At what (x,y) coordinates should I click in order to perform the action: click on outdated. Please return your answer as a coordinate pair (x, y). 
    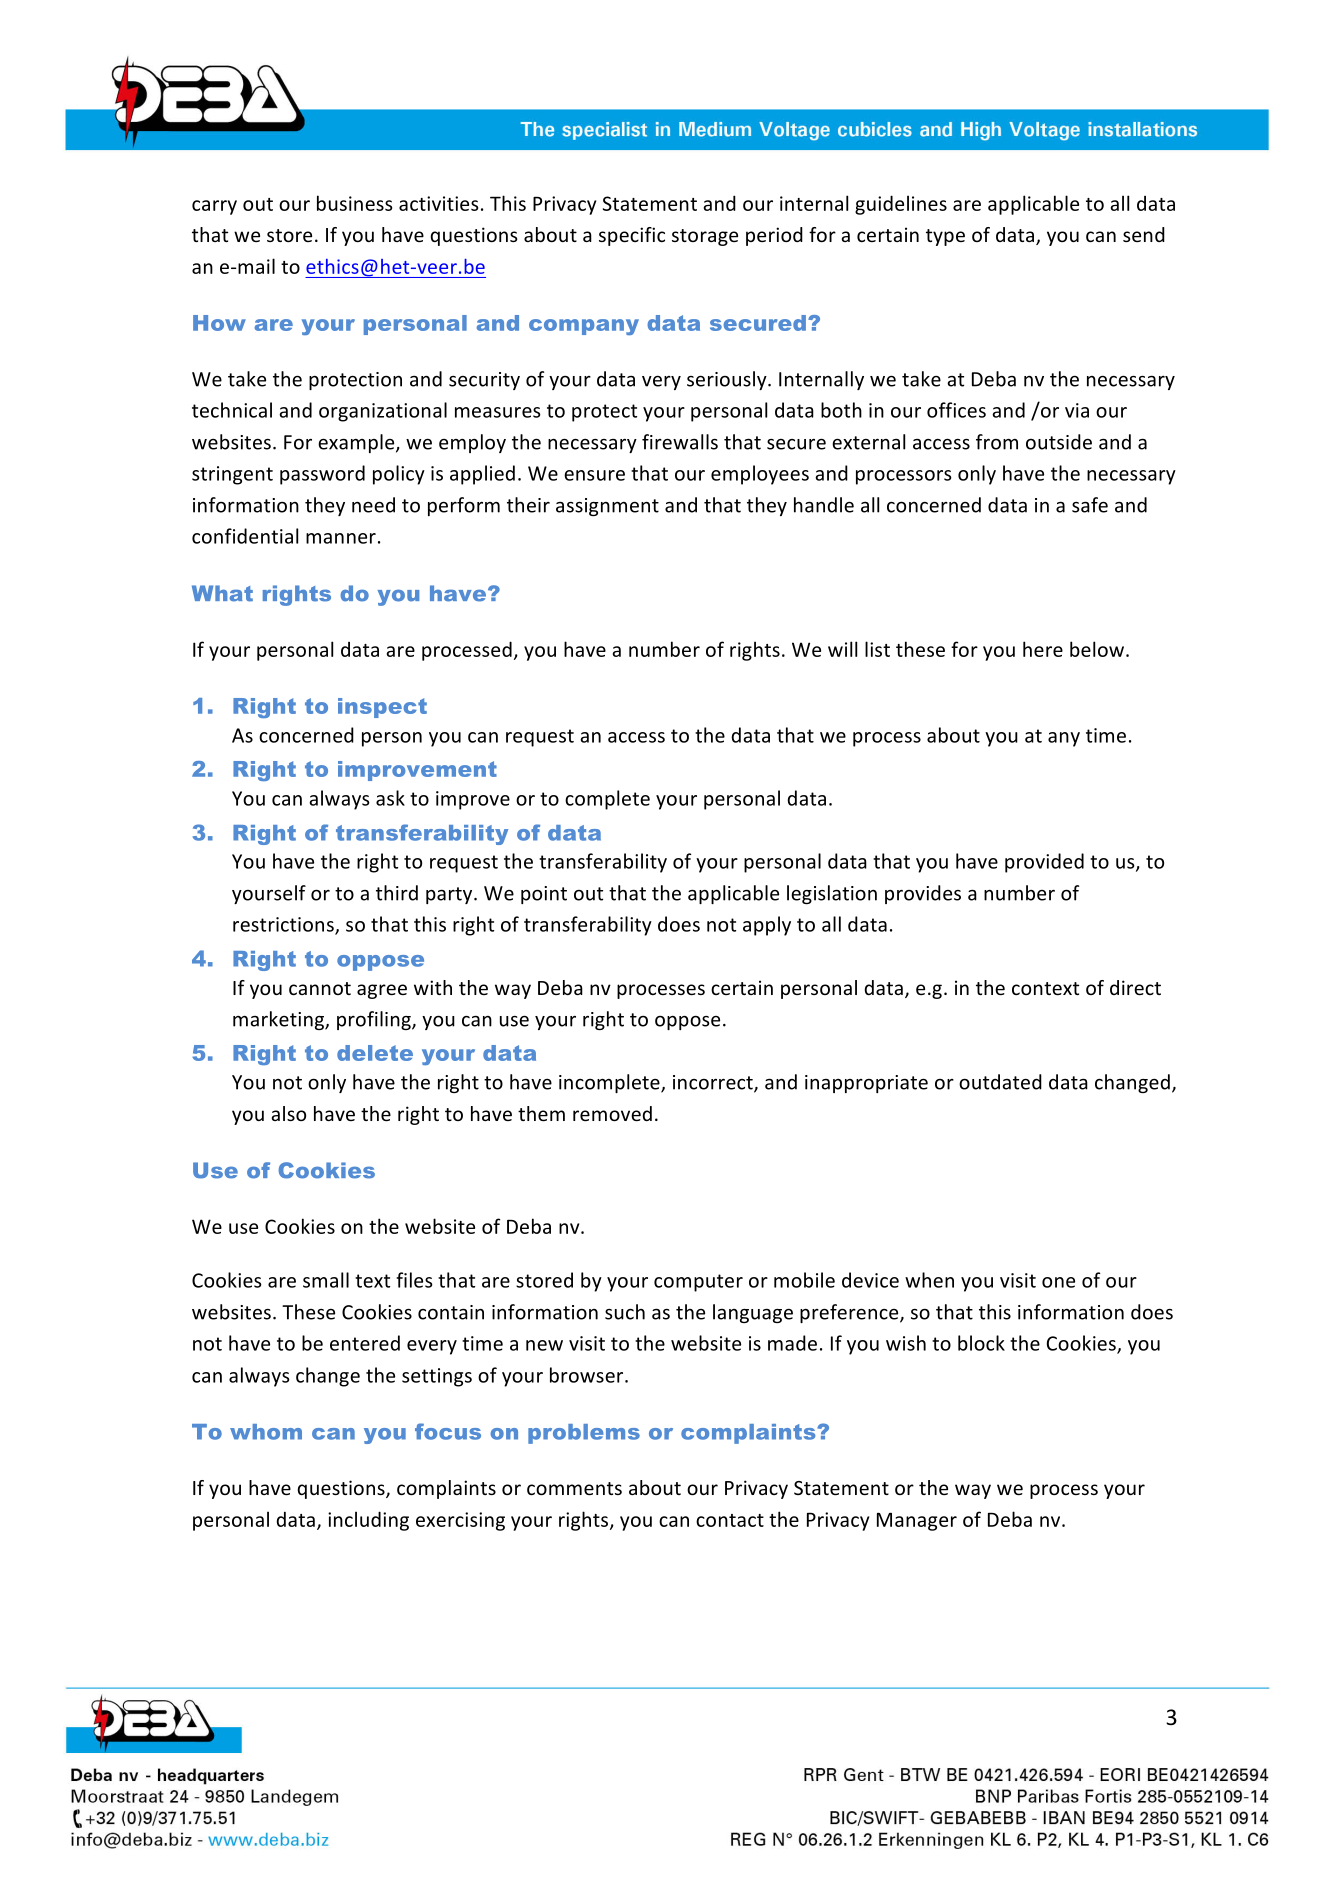
    Looking at the image, I should click on (1000, 1082).
